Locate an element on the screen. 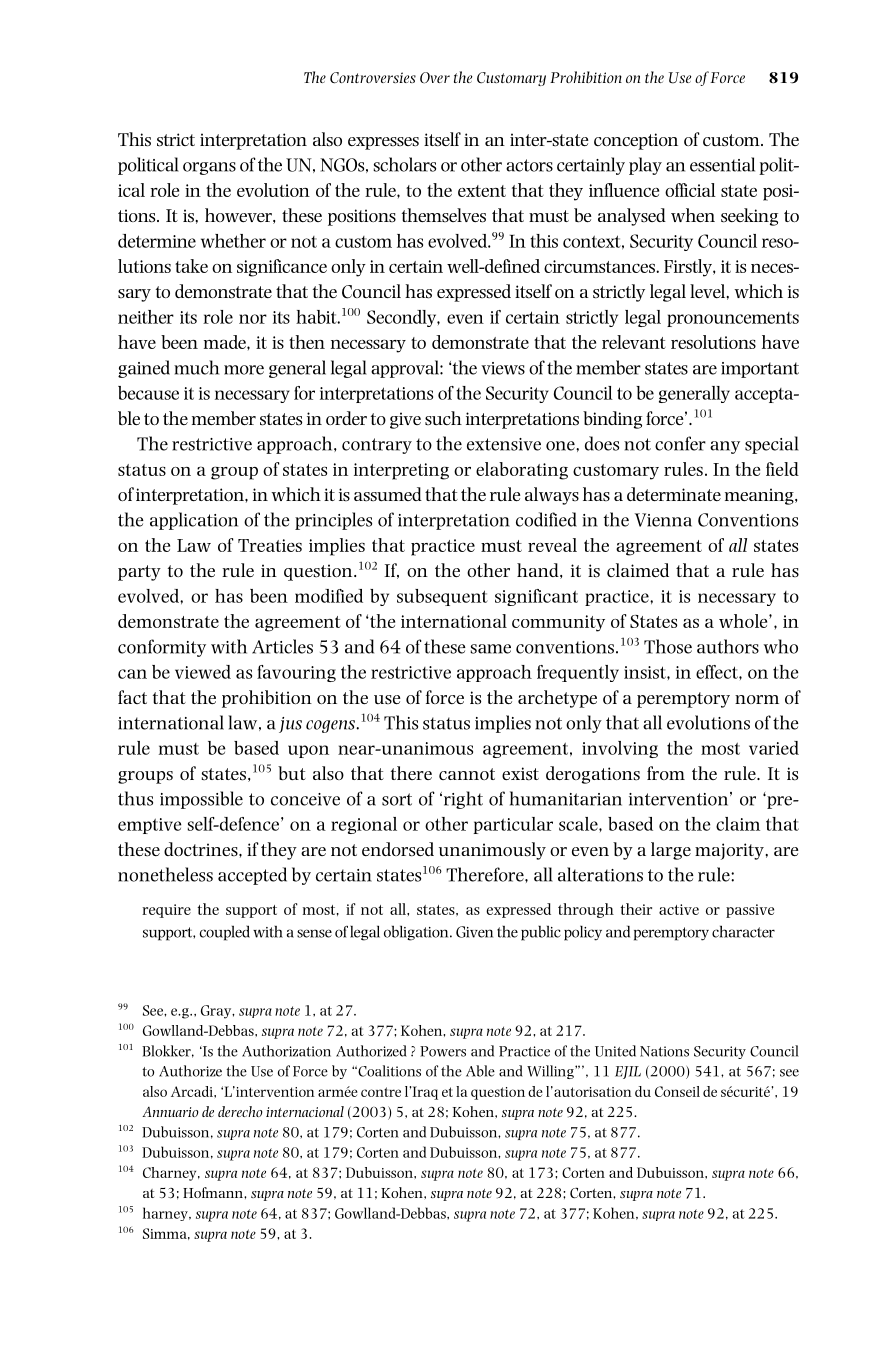  extensive is located at coordinates (504, 444).
